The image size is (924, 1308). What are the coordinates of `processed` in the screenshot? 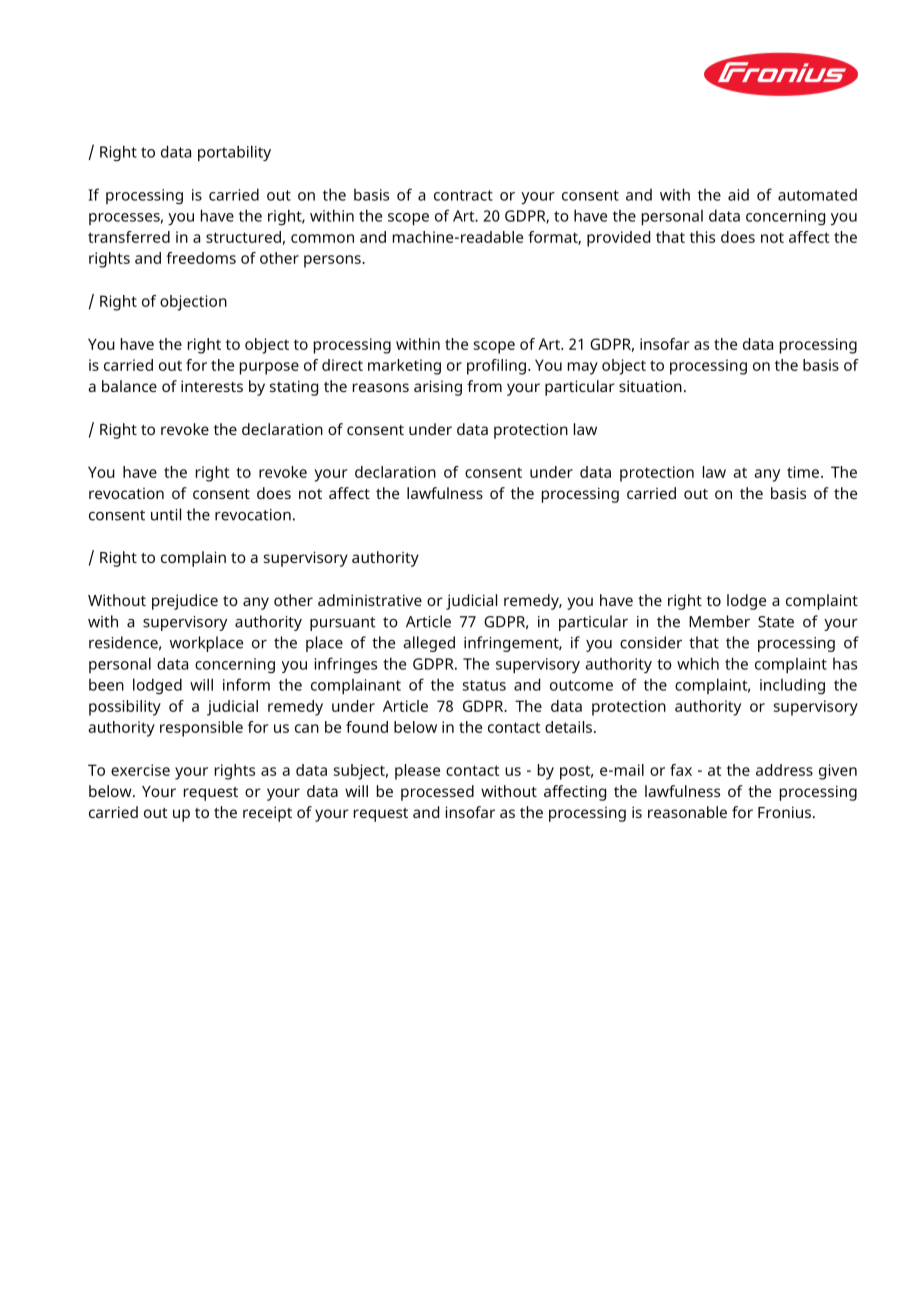 It's located at (437, 793).
